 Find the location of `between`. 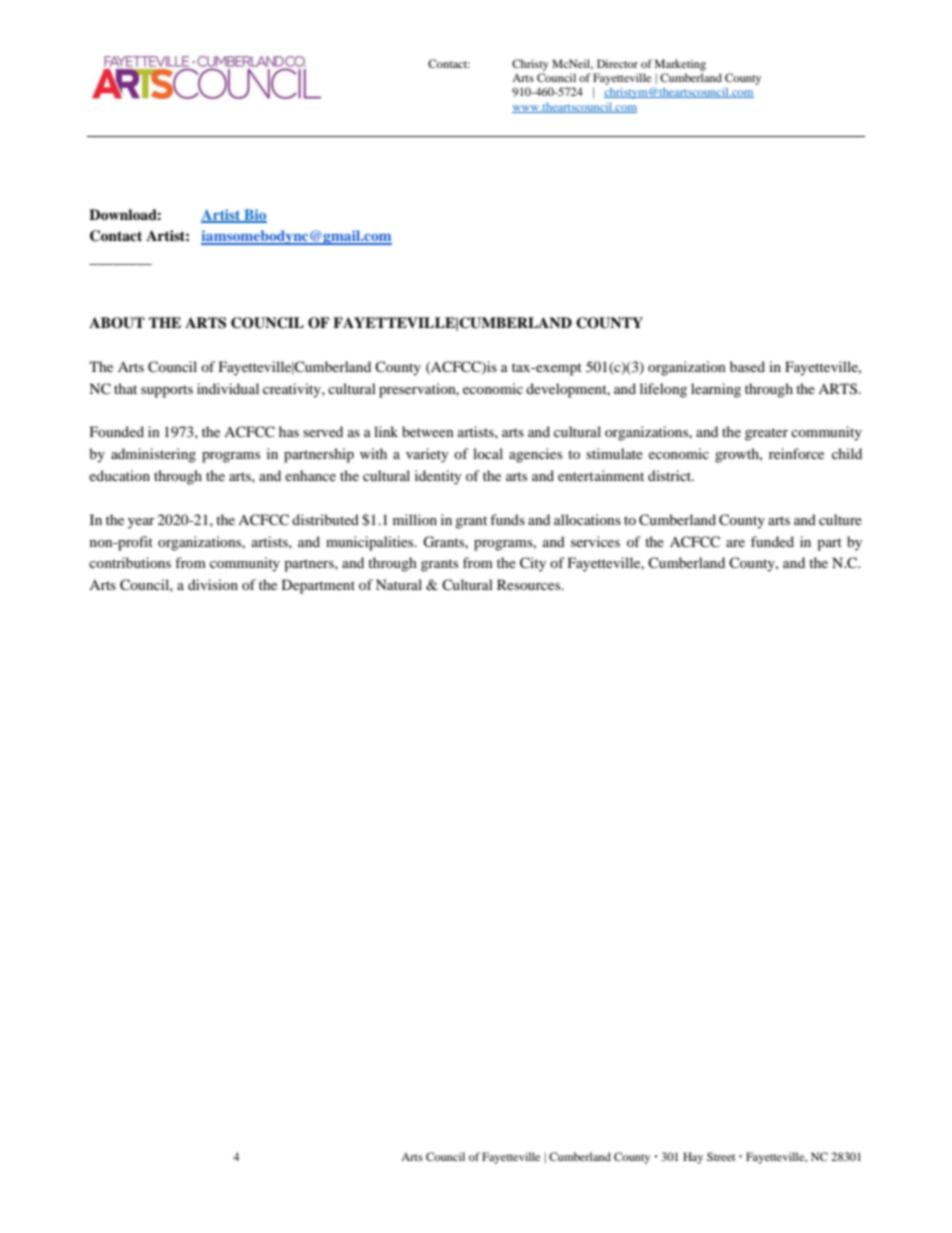

between is located at coordinates (428, 431).
